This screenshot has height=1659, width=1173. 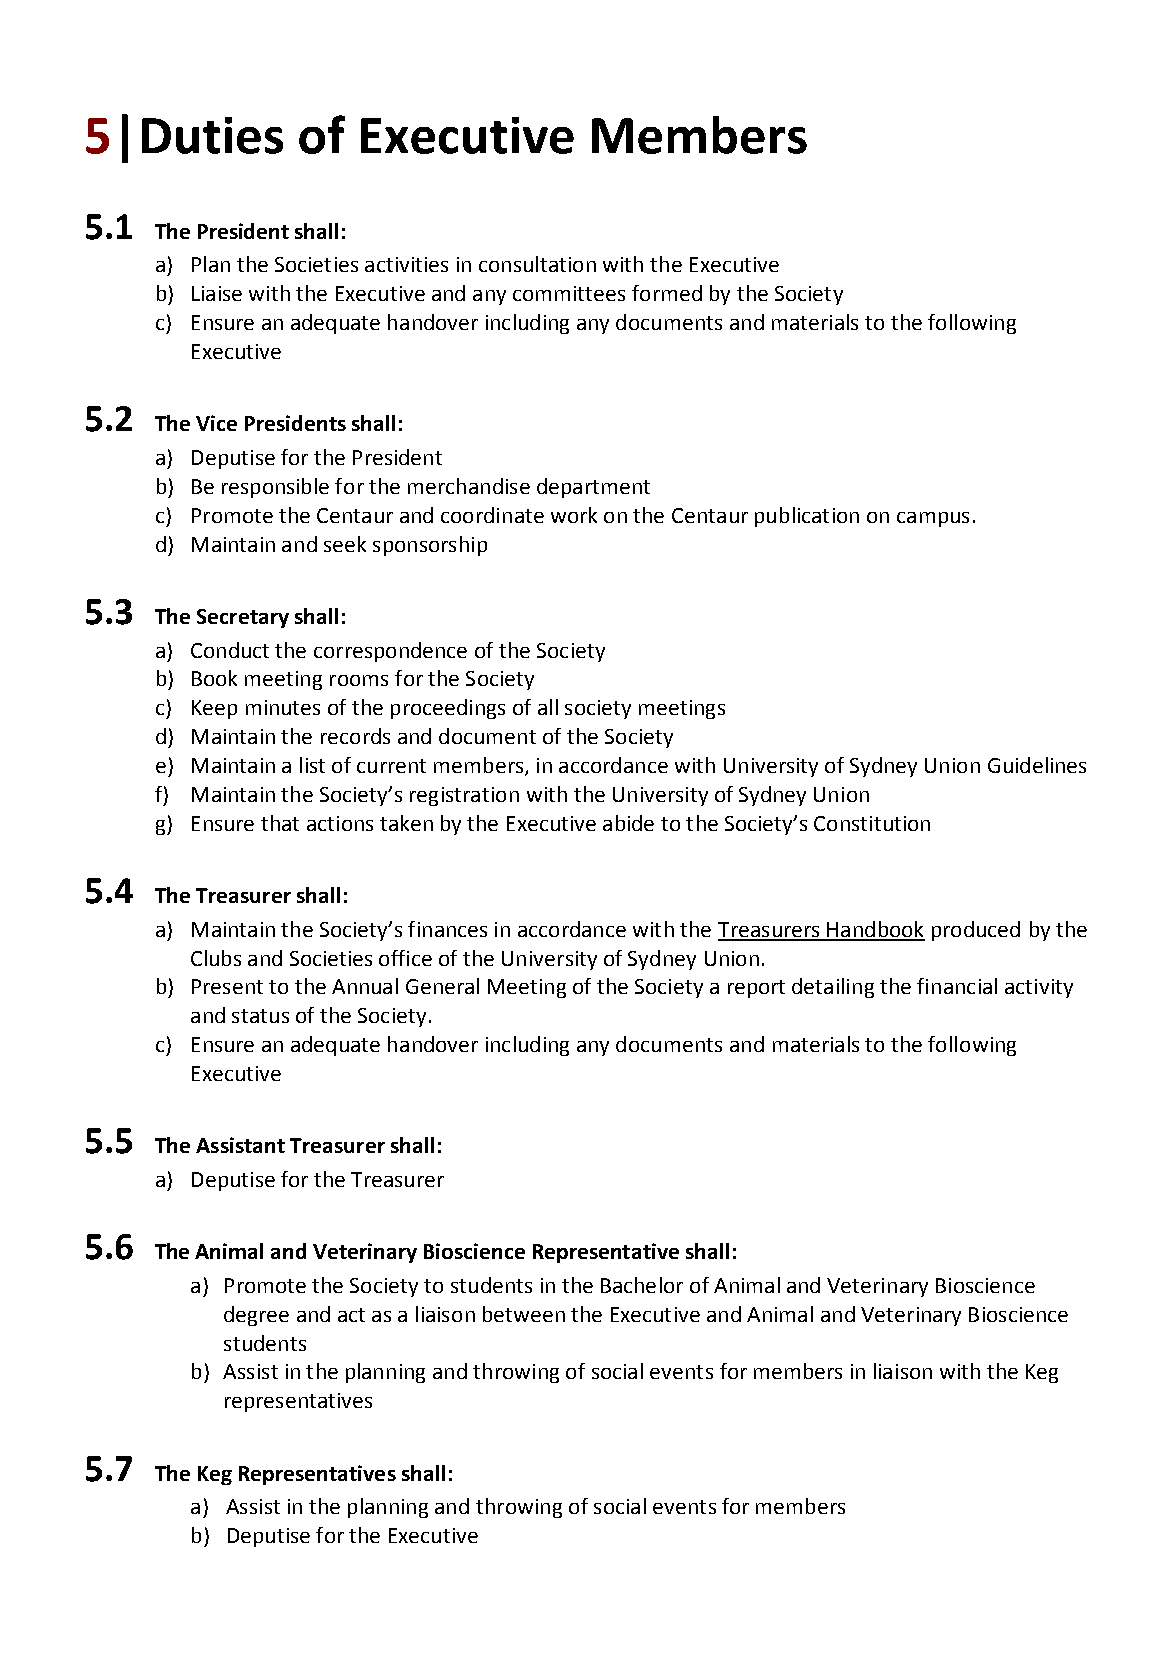 What do you see at coordinates (933, 519) in the screenshot?
I see `campus` at bounding box center [933, 519].
